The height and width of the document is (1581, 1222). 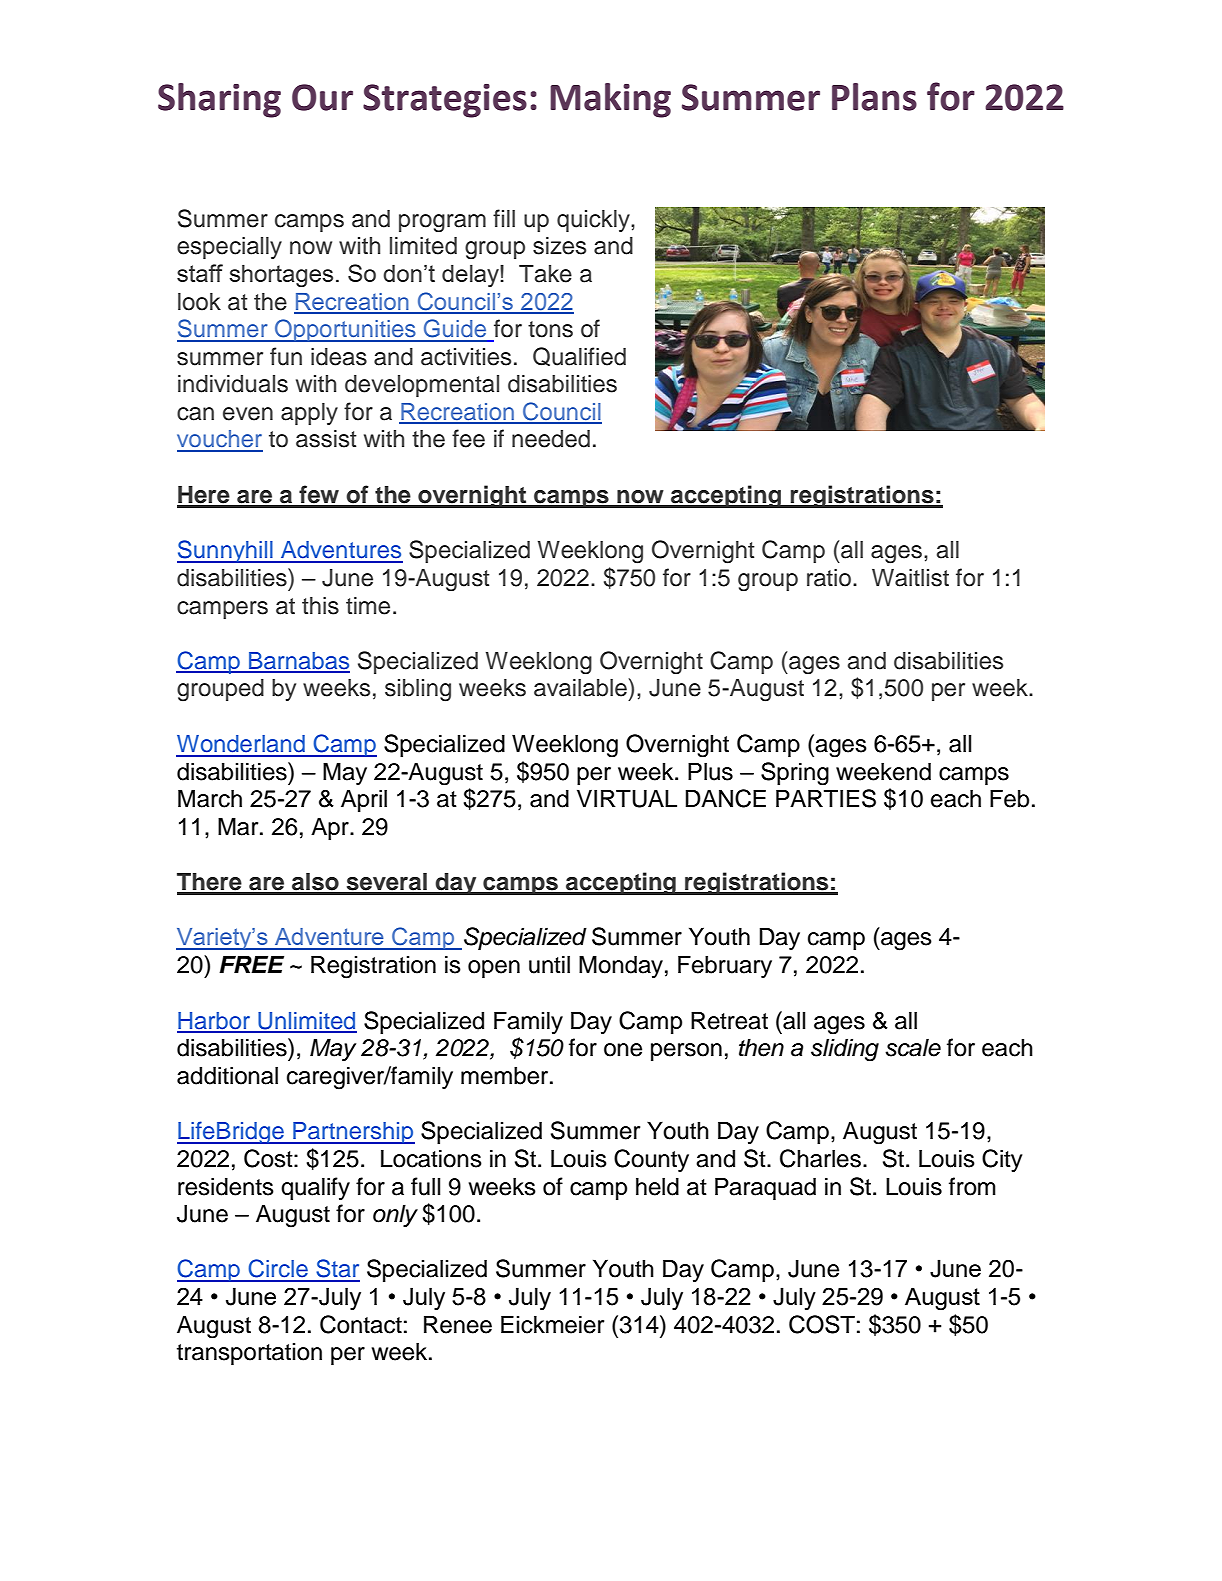 I want to click on PARTIES, so click(x=826, y=798).
